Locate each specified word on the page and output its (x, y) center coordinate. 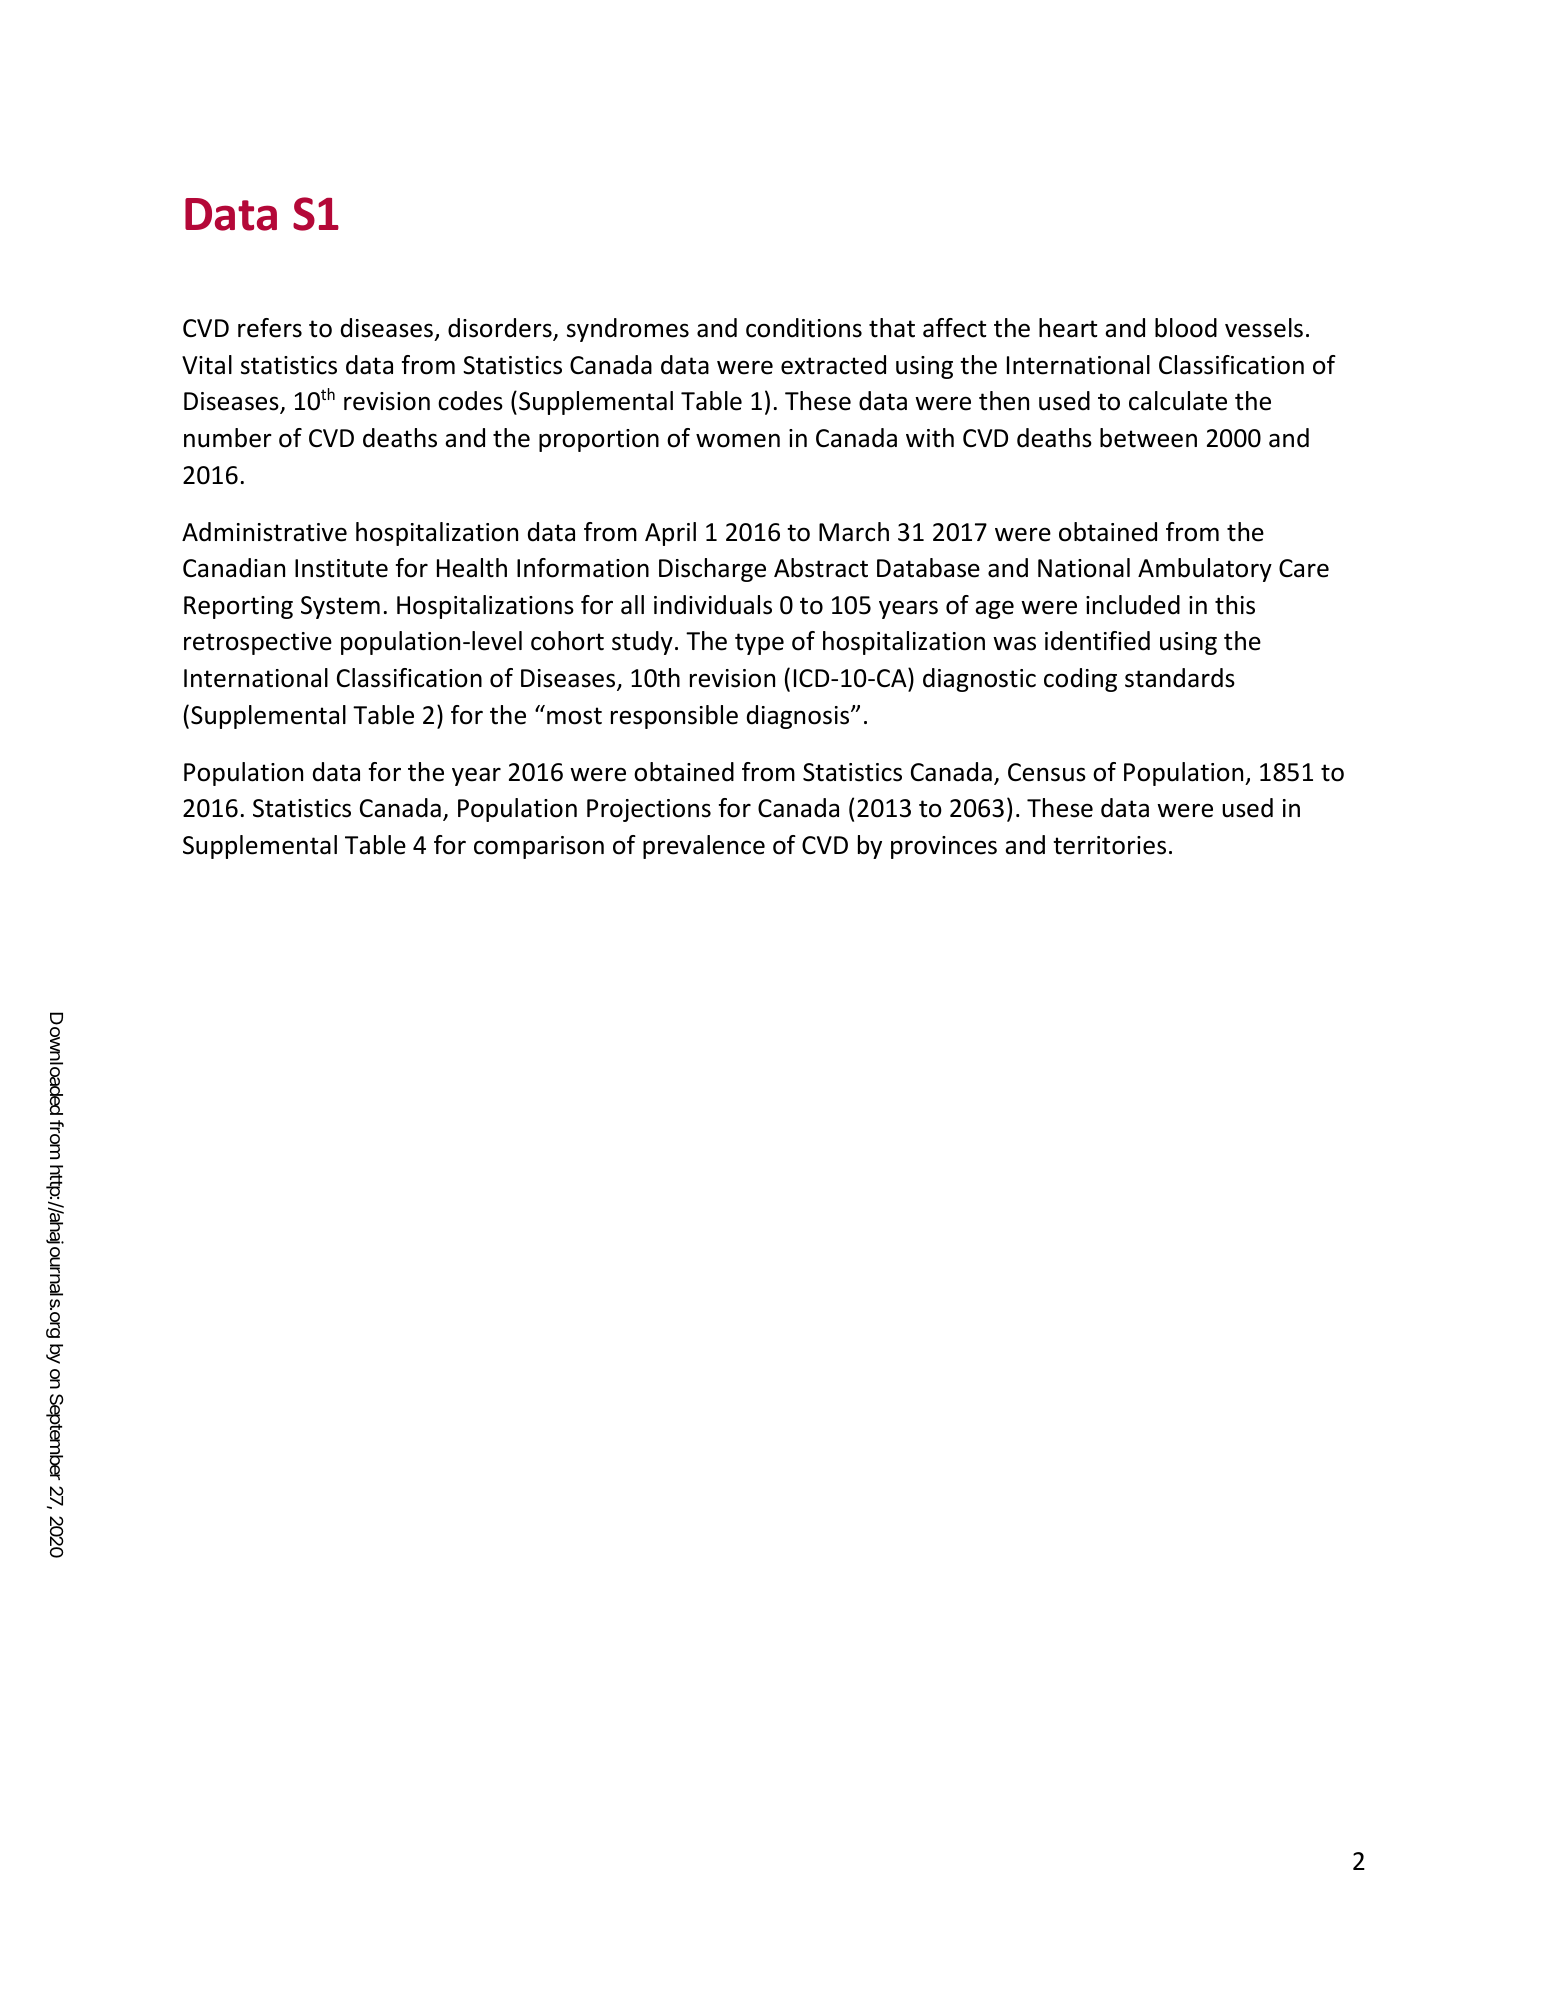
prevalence (704, 847)
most (574, 716)
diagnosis (799, 717)
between (1148, 438)
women (738, 440)
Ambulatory (1205, 570)
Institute (341, 568)
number (228, 438)
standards (1180, 678)
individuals (713, 605)
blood (1186, 328)
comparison (539, 847)
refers (270, 328)
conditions (804, 328)
